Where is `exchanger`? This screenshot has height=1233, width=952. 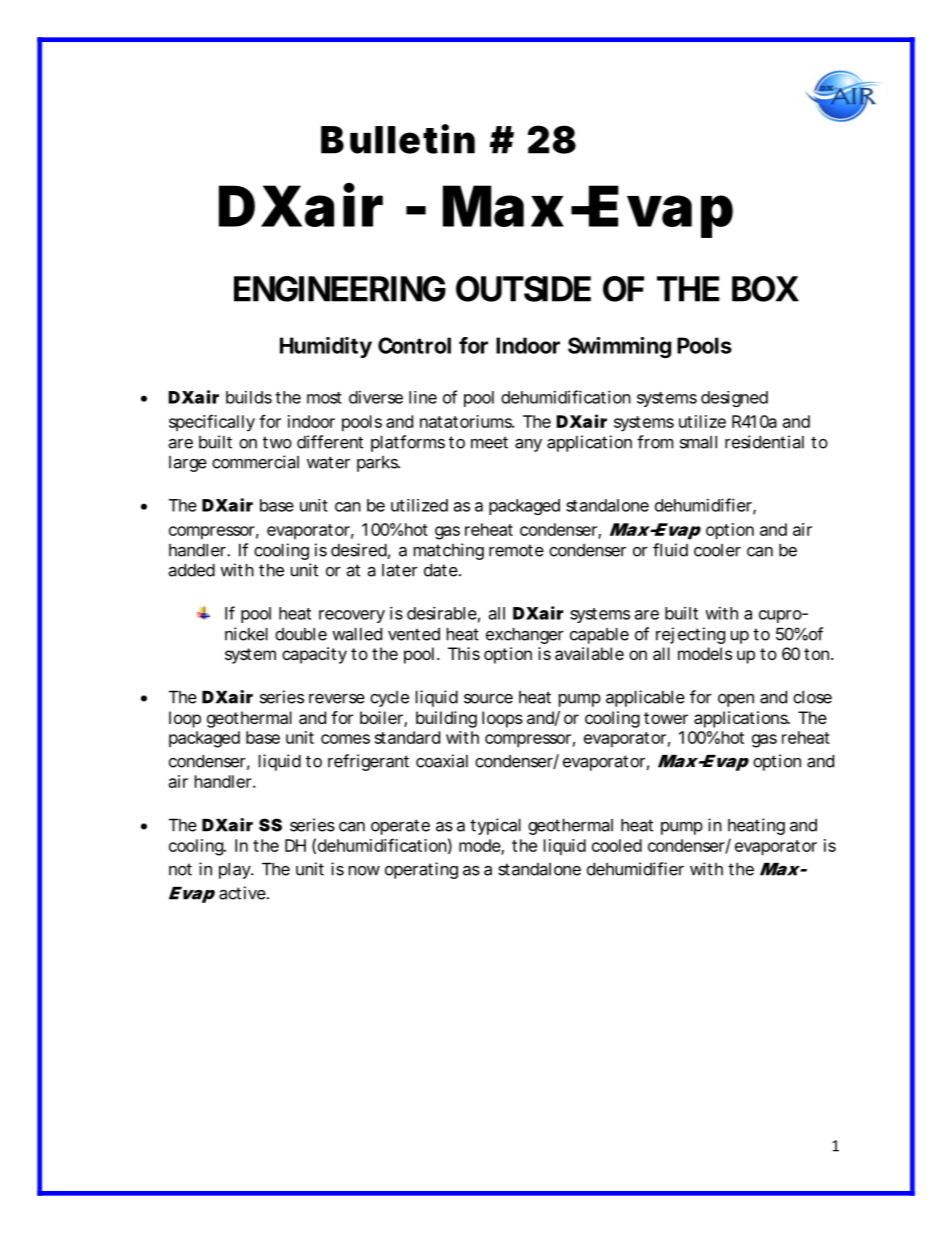
exchanger is located at coordinates (525, 636).
